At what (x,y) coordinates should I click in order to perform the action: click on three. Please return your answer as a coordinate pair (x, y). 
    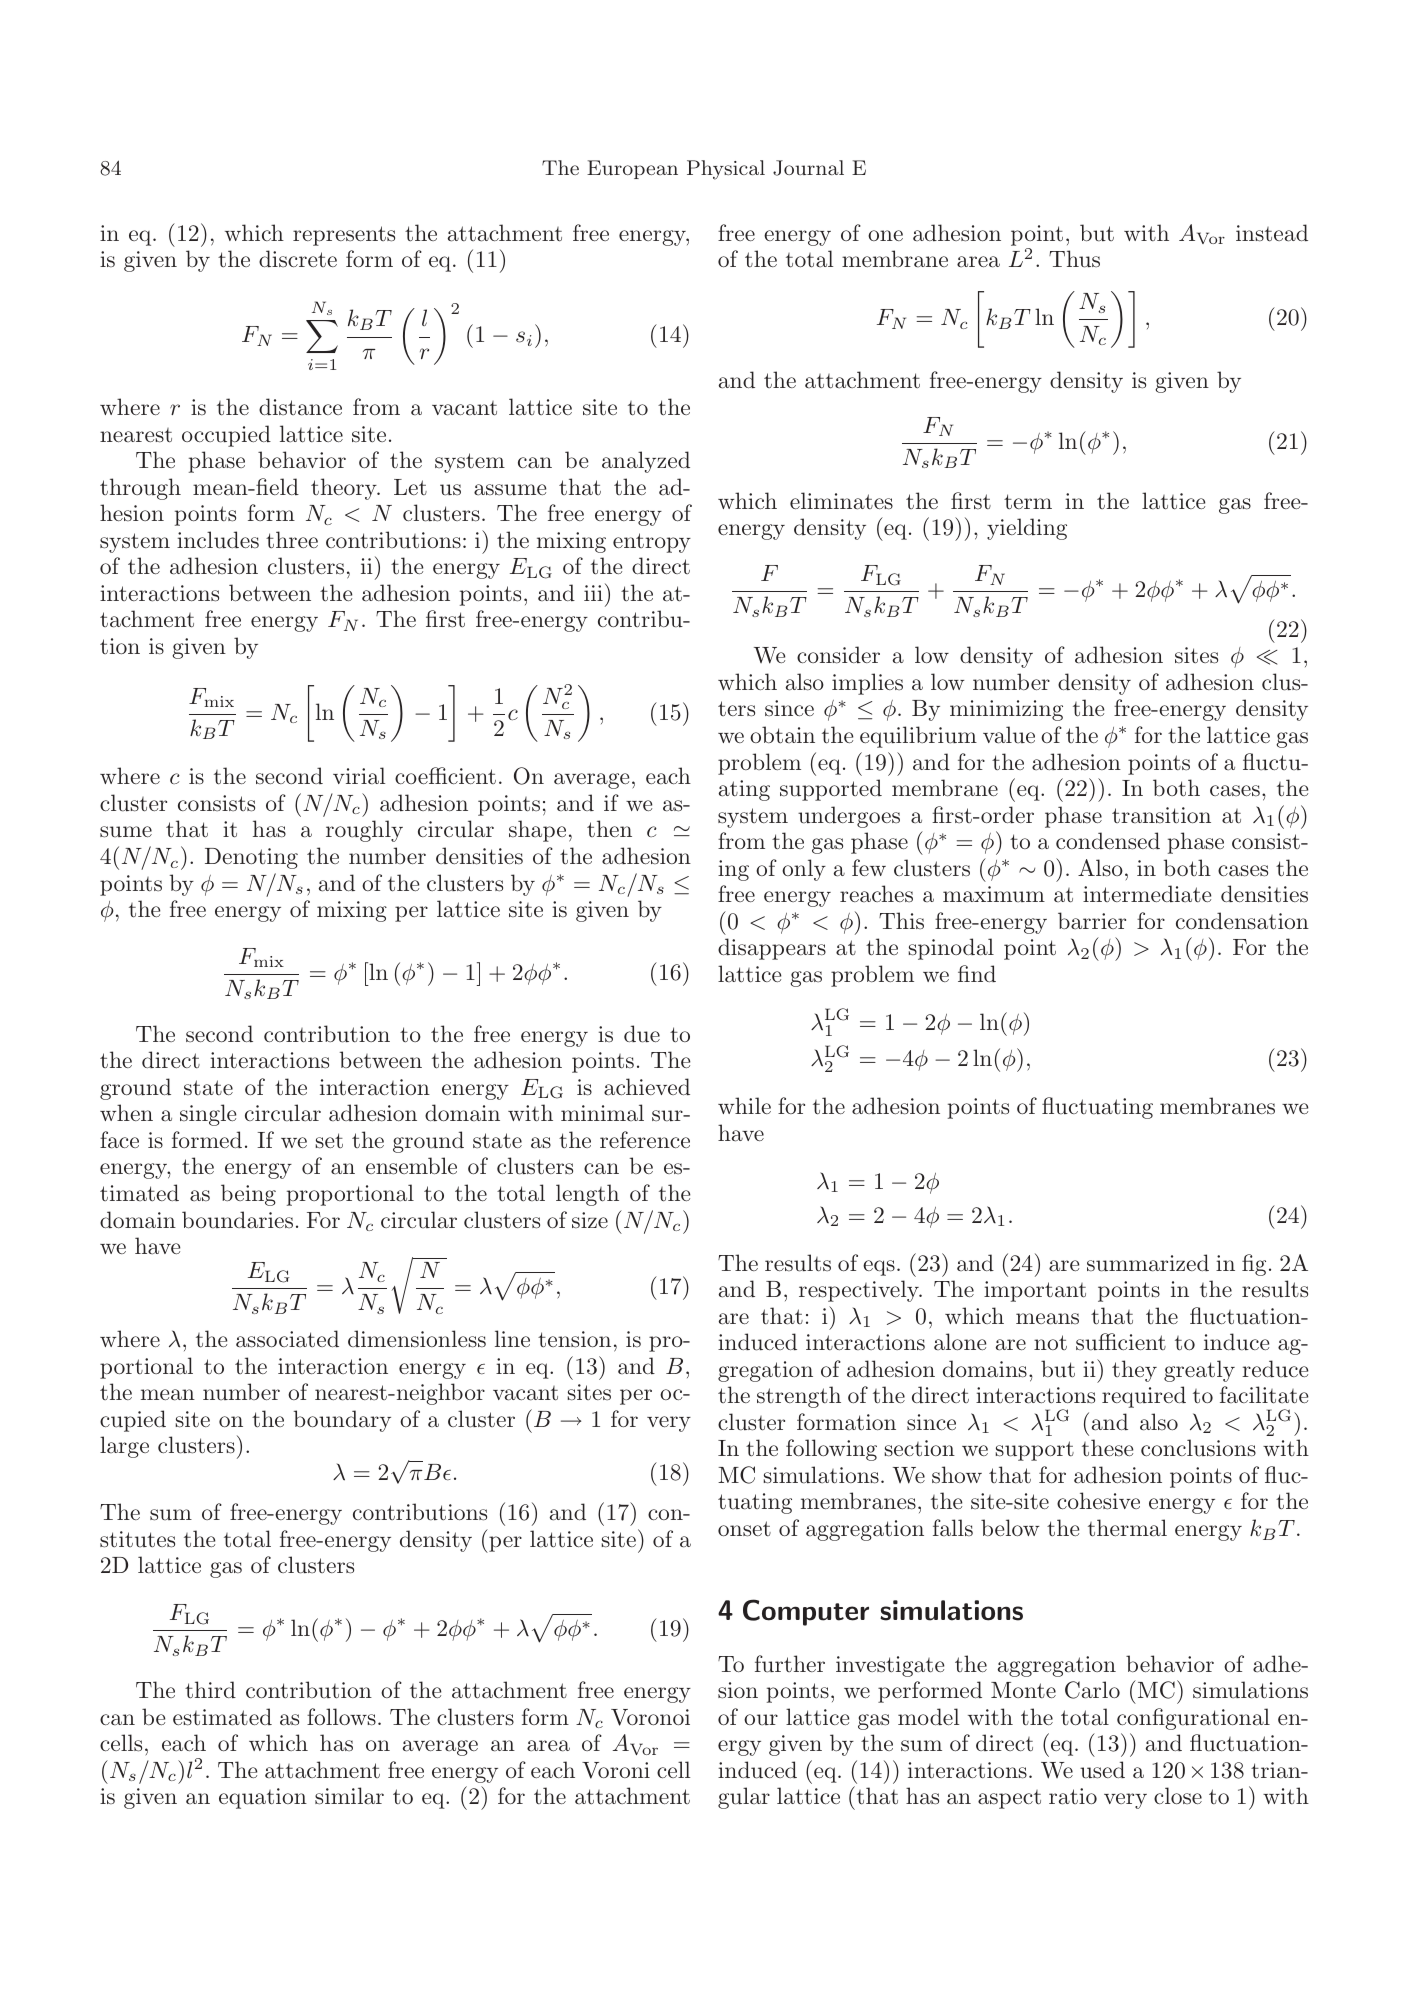
    Looking at the image, I should click on (292, 540).
